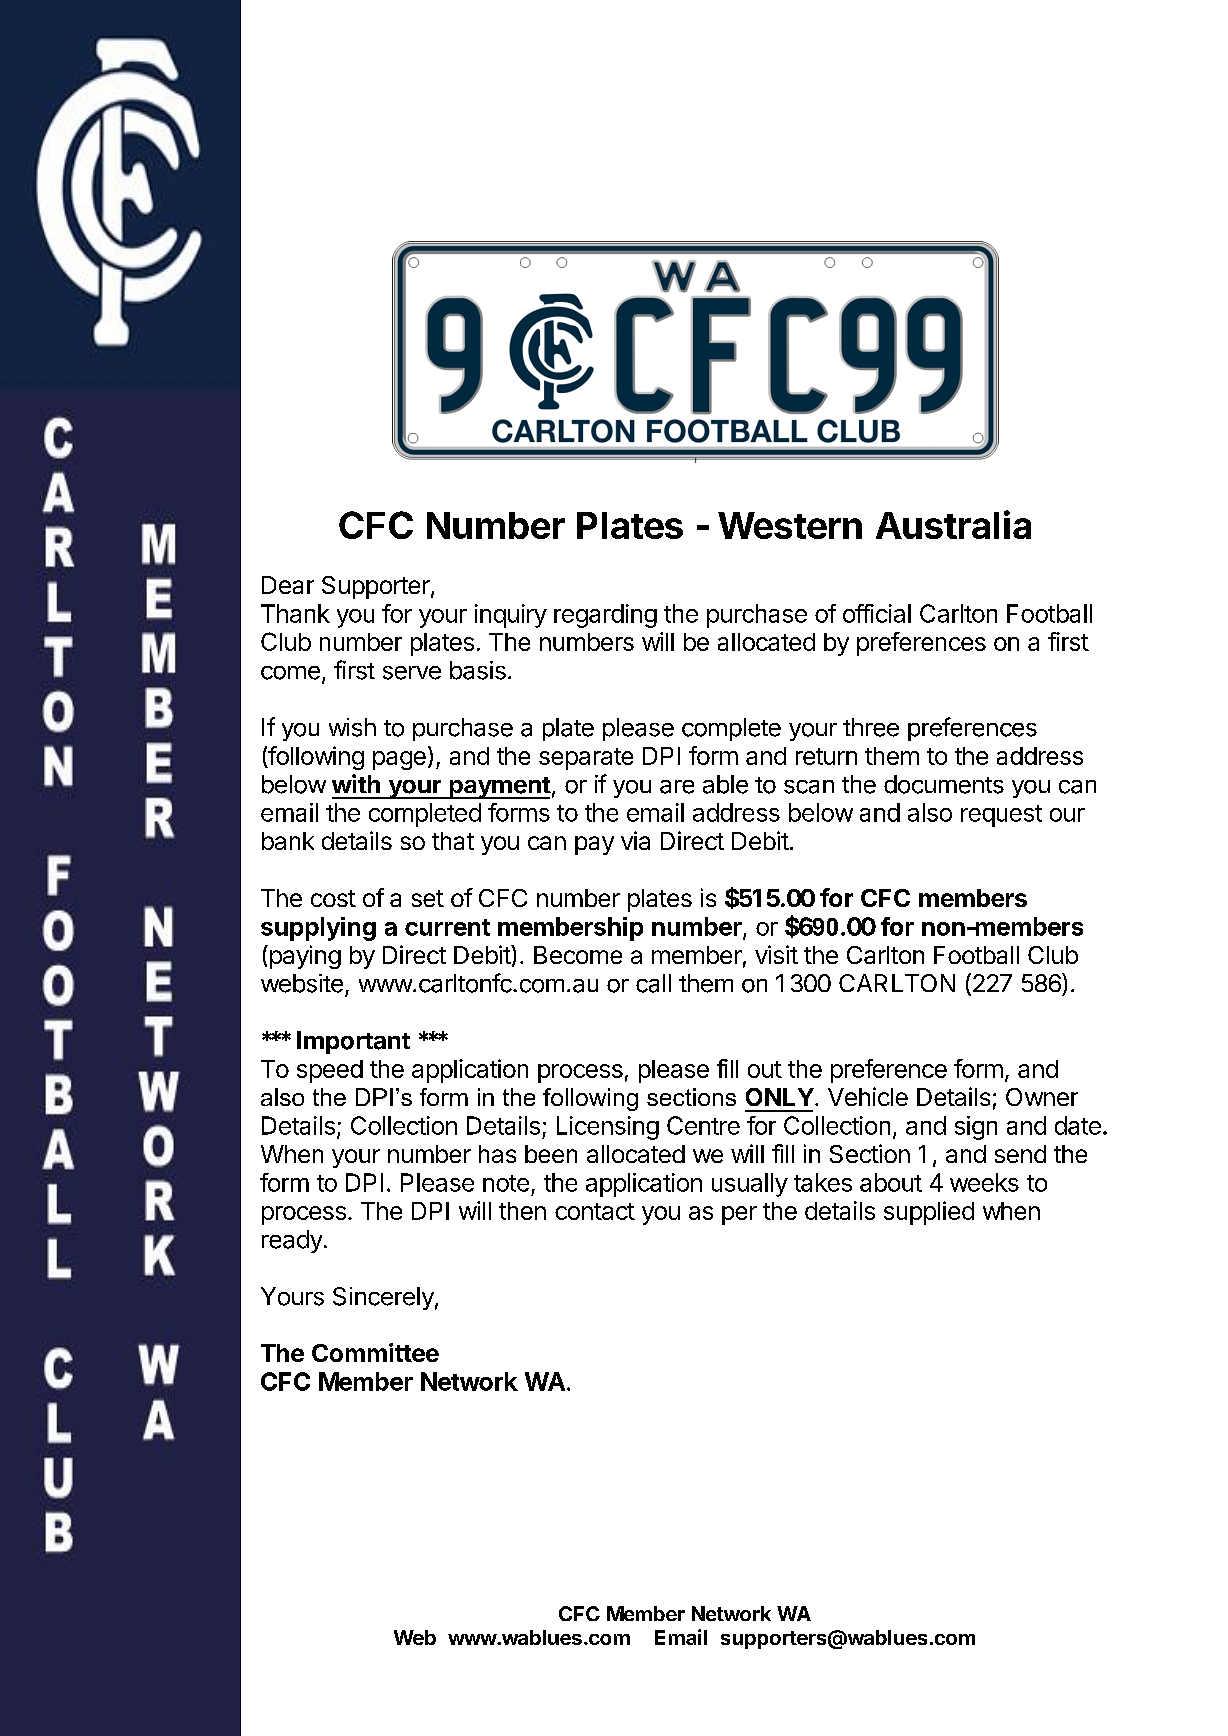 The height and width of the page is (1736, 1228). I want to click on wish, so click(352, 727).
